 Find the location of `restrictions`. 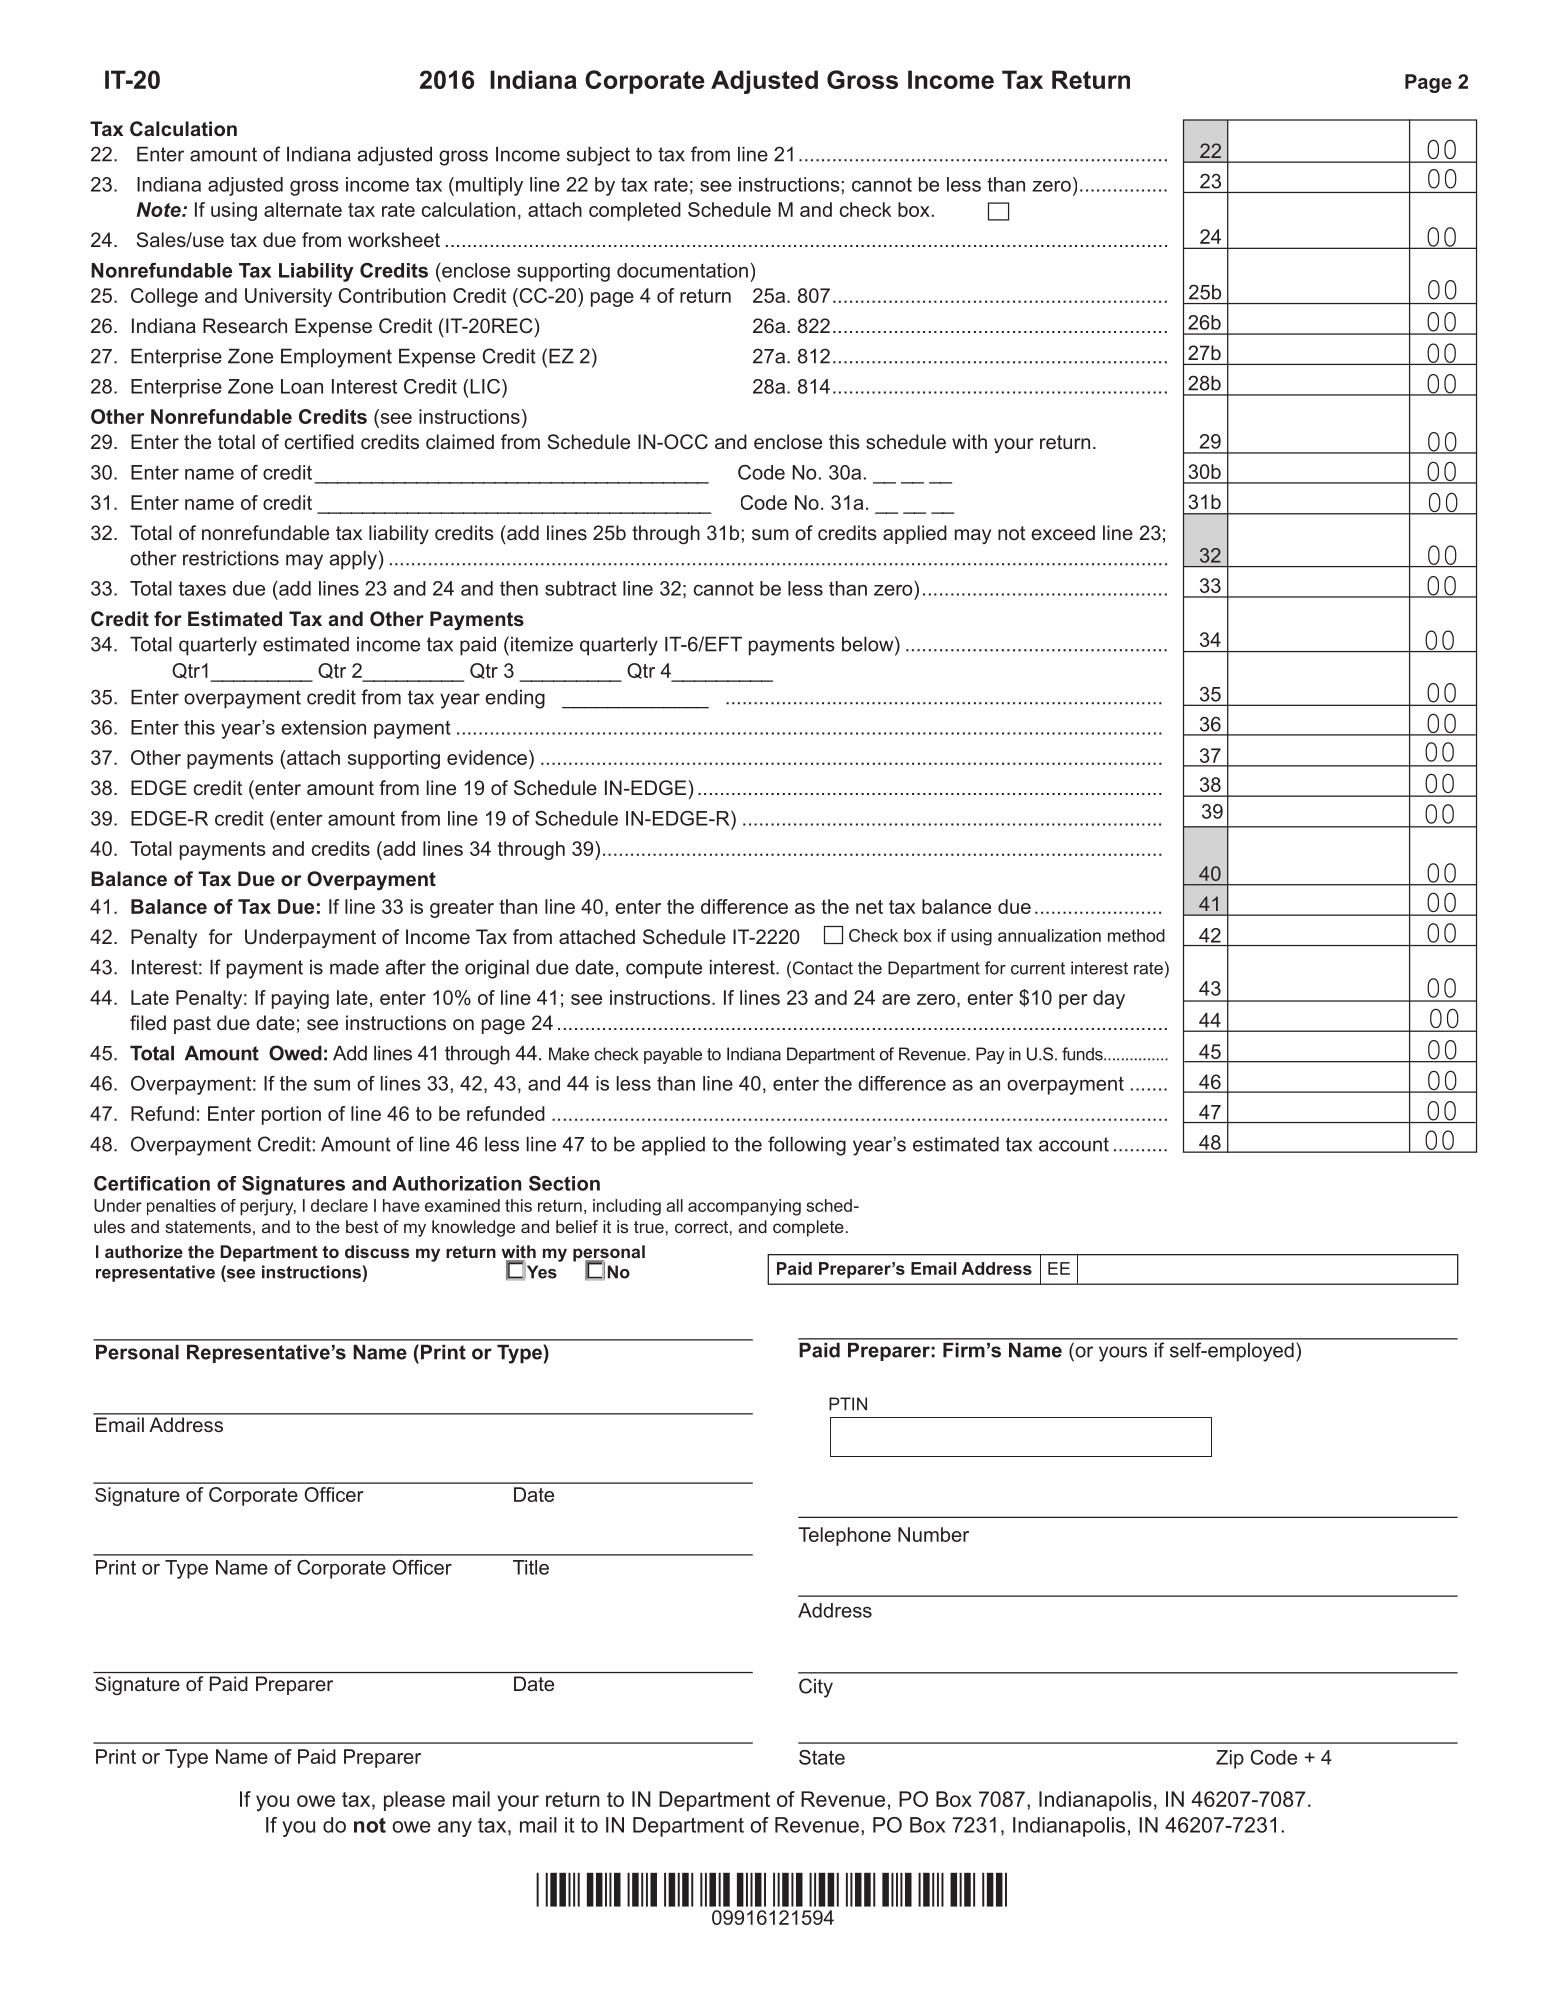

restrictions is located at coordinates (231, 558).
